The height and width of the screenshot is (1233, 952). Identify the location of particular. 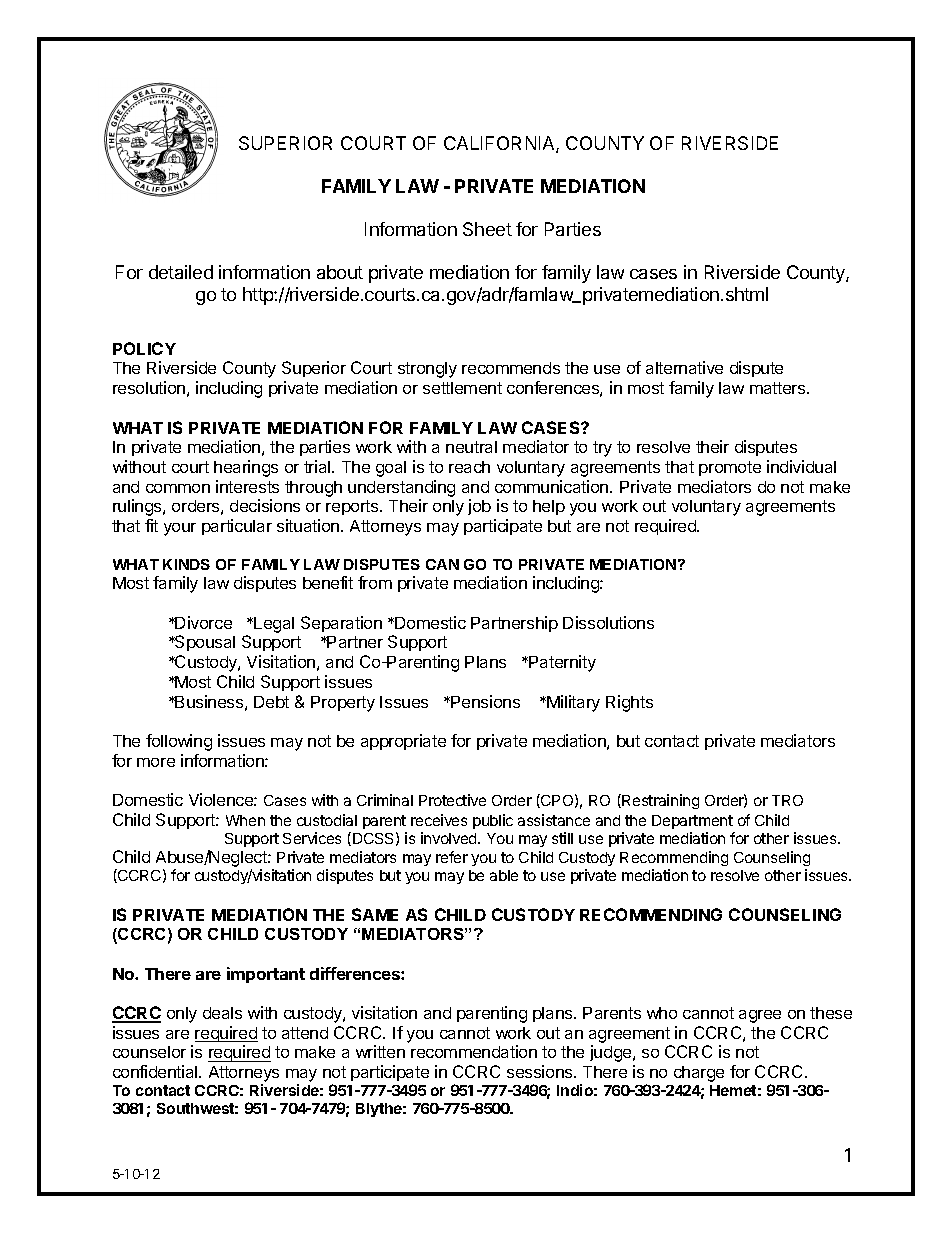
(237, 527).
